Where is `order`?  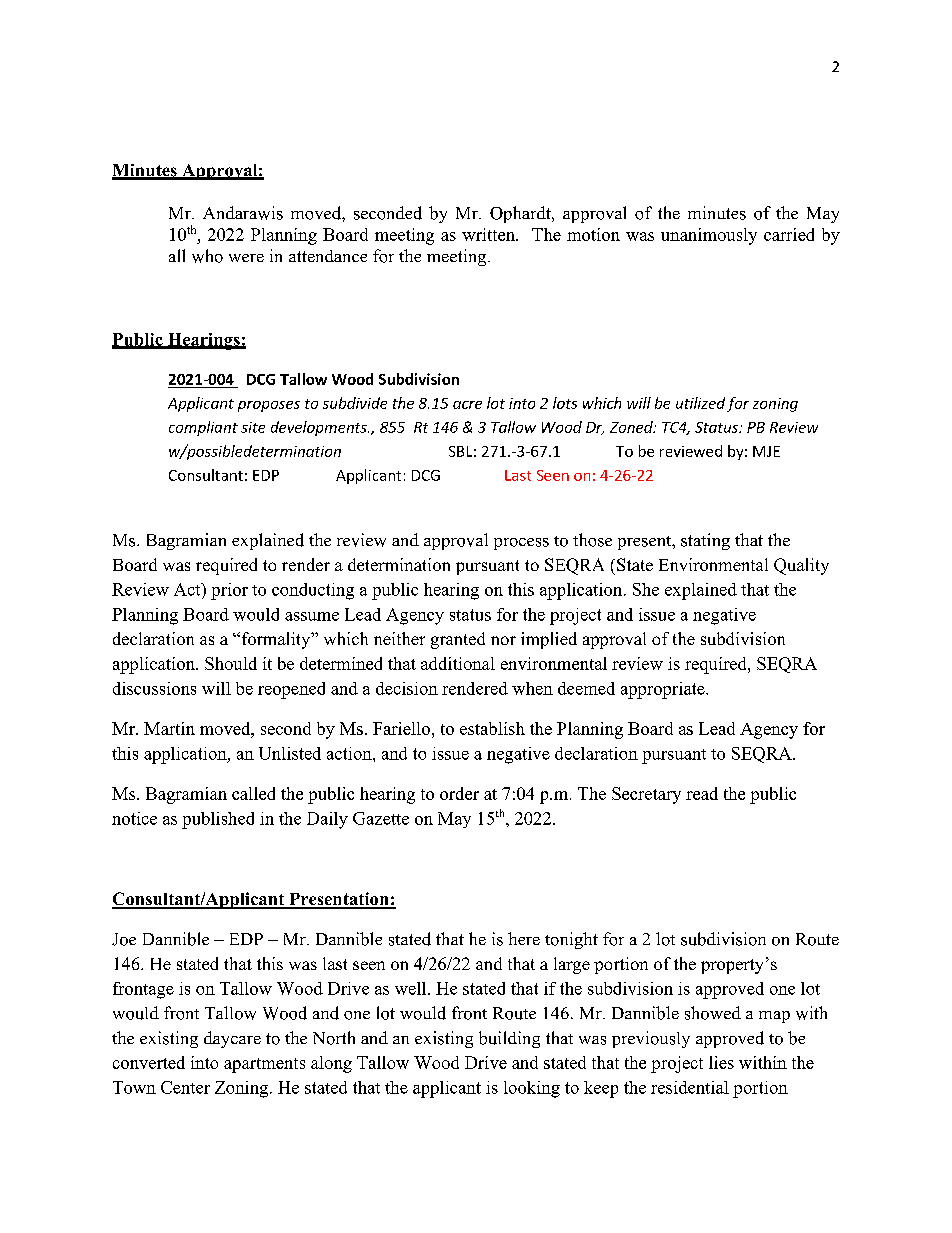
order is located at coordinates (459, 793).
